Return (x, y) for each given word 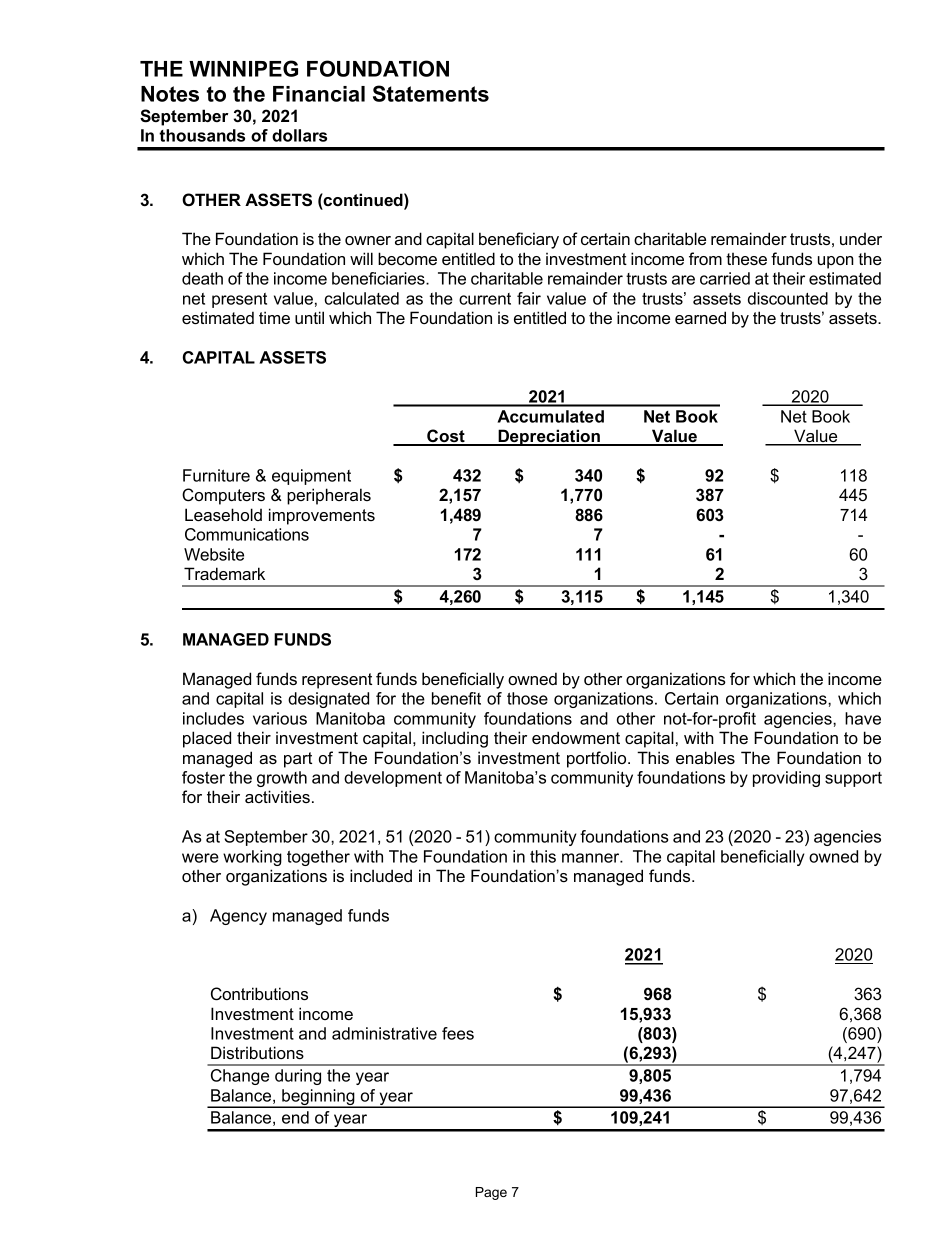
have (863, 718)
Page (491, 1193)
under (861, 239)
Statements (431, 93)
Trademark (224, 573)
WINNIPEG (243, 68)
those (527, 698)
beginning (318, 1098)
